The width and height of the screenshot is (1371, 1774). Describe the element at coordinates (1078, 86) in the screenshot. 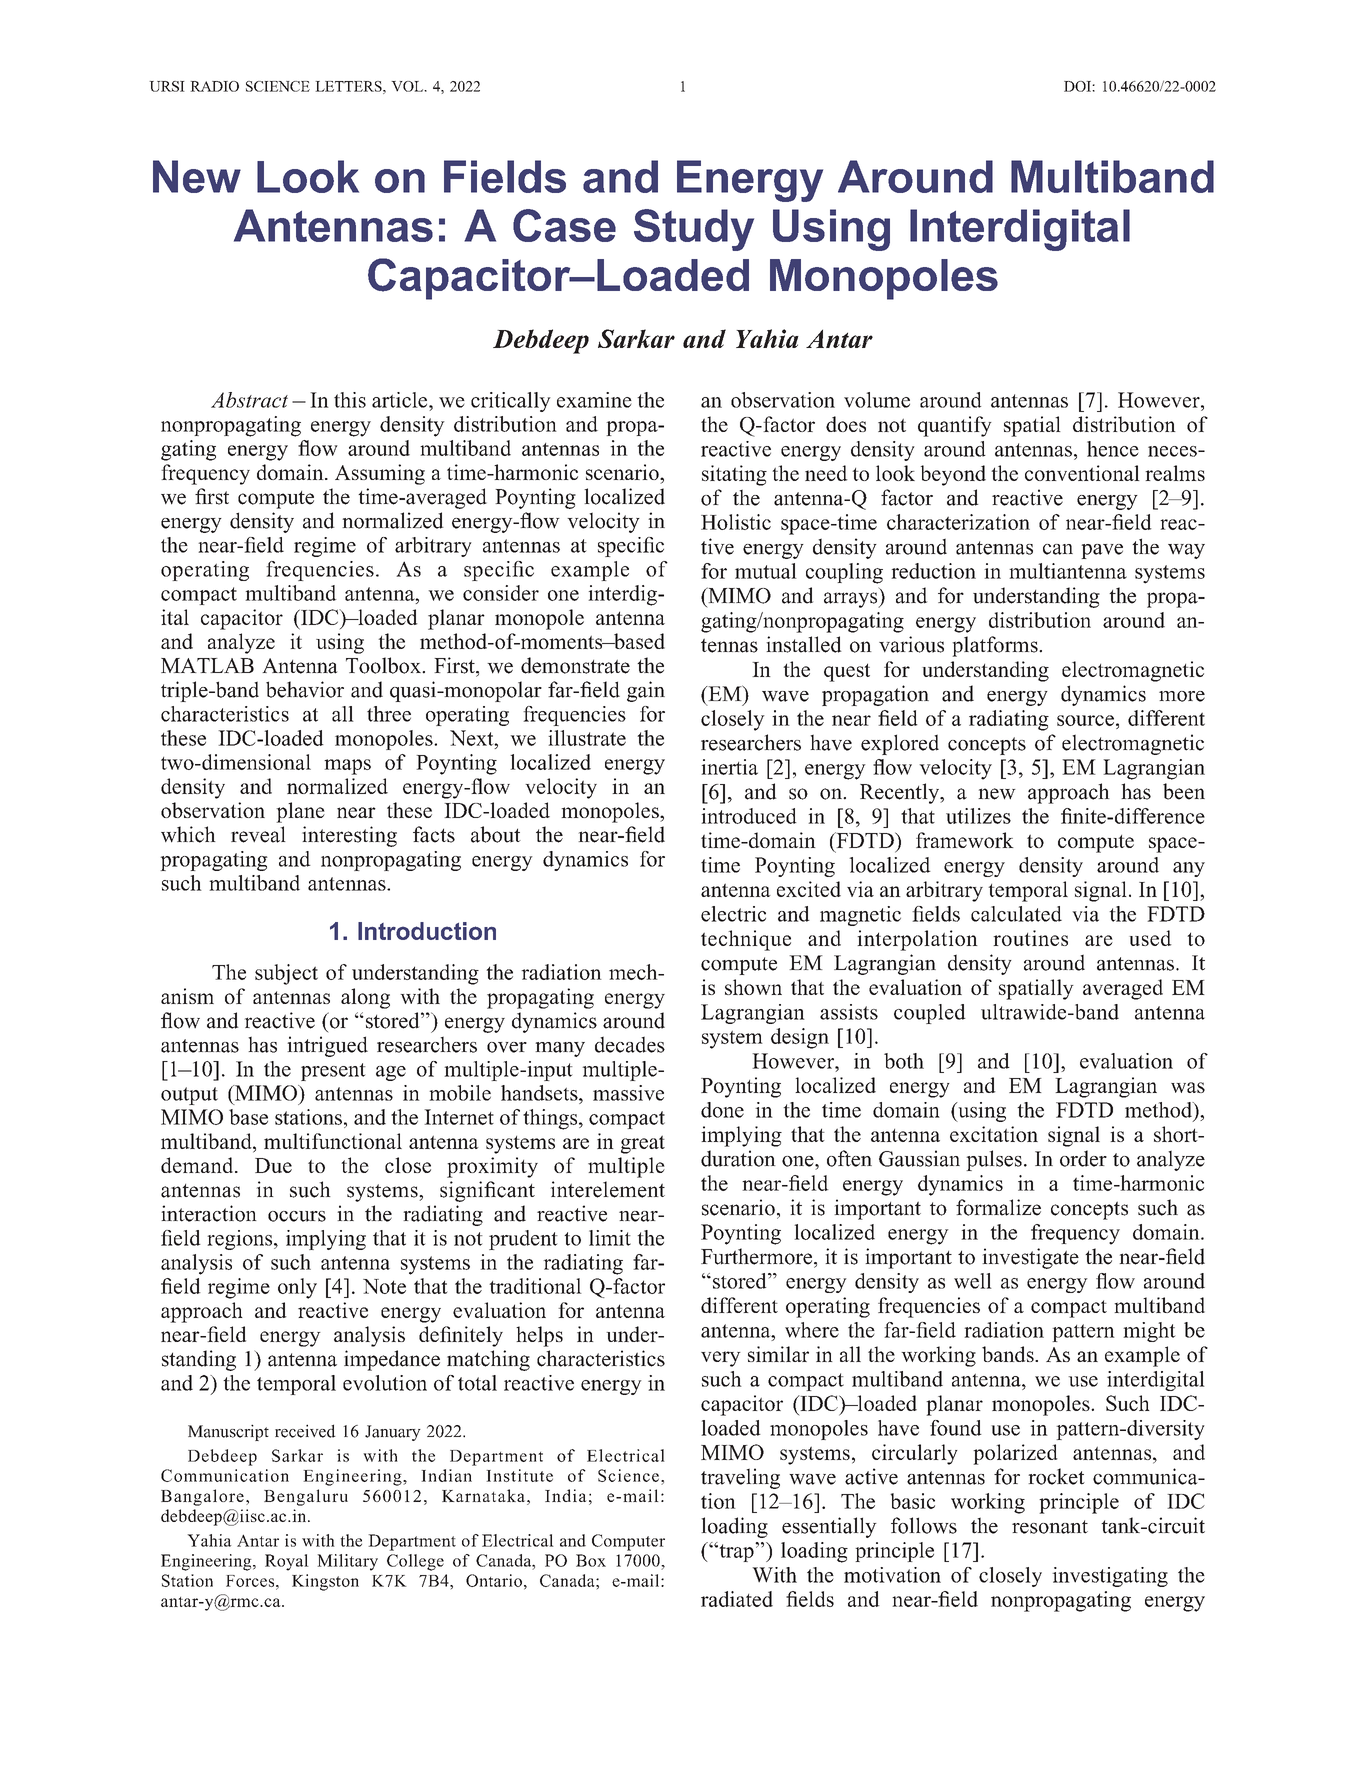

I see `DOI` at that location.
